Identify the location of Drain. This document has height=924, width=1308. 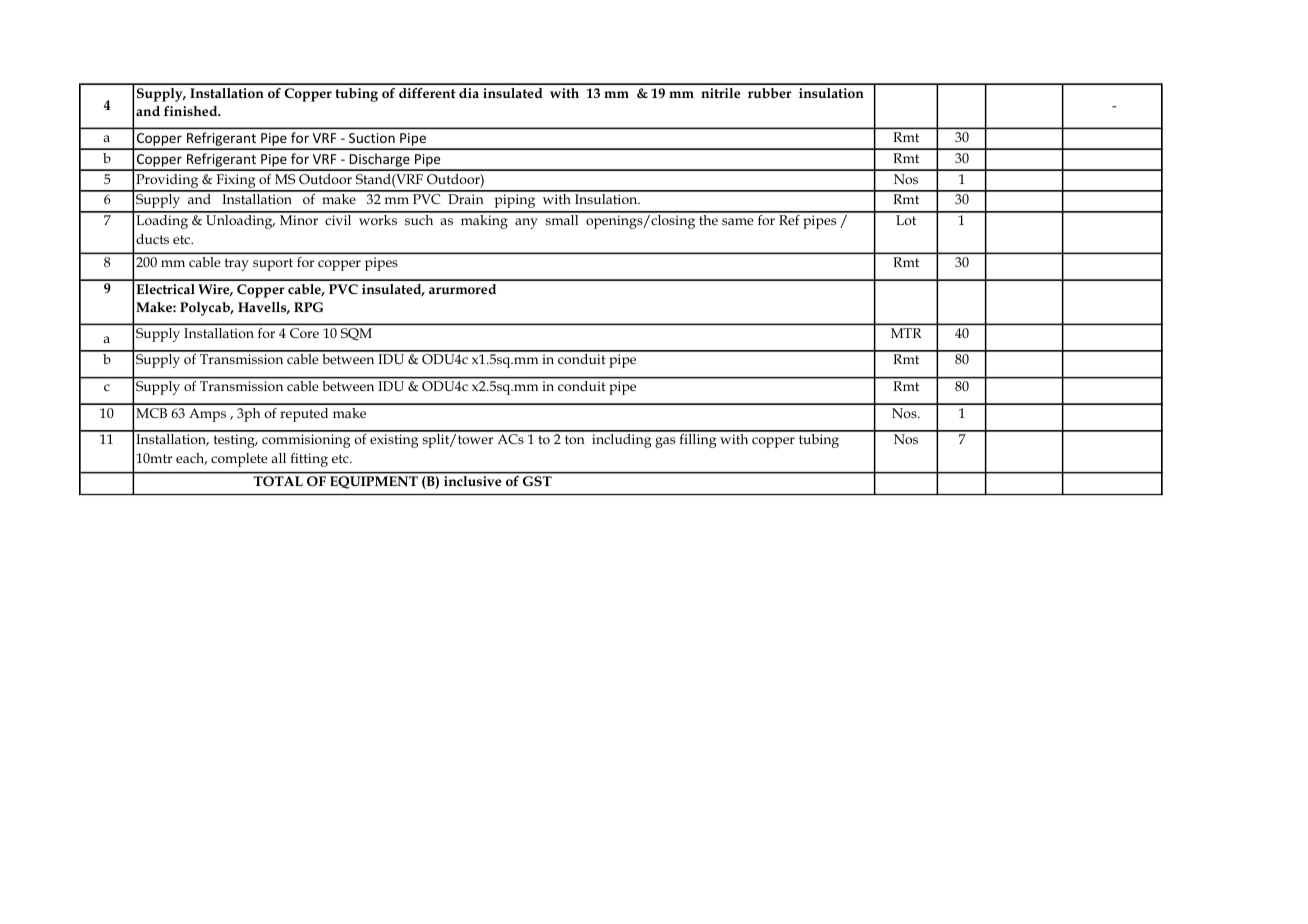
(466, 199).
